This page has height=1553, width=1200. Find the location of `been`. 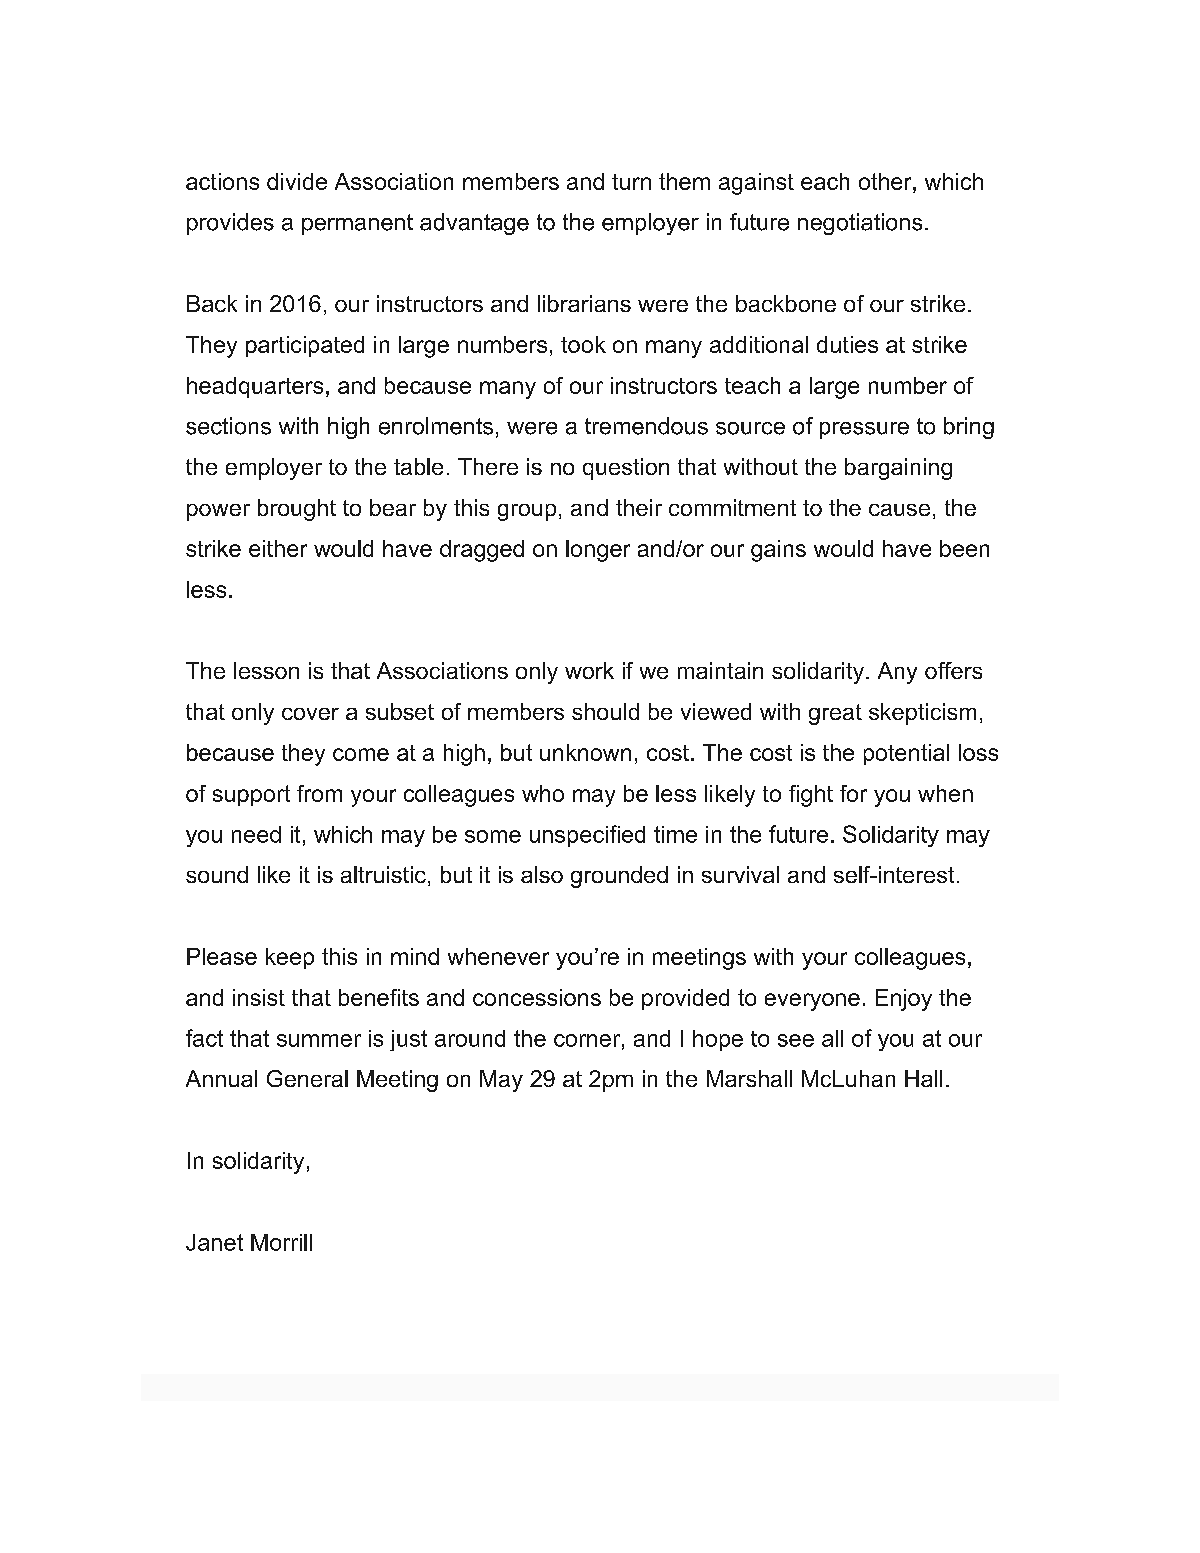

been is located at coordinates (964, 548).
